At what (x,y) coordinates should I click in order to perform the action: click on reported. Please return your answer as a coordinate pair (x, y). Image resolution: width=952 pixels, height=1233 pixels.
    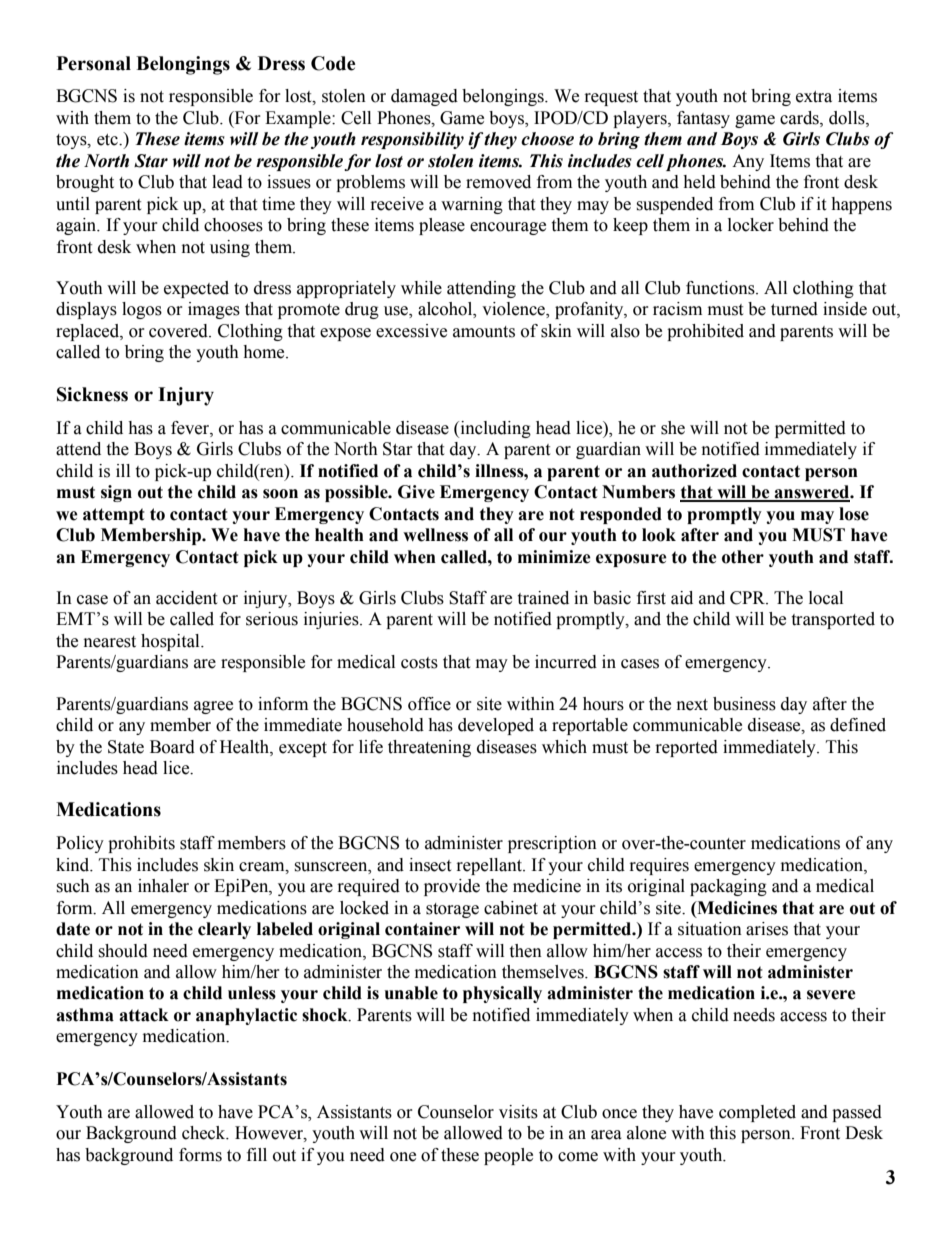
    Looking at the image, I should click on (687, 748).
